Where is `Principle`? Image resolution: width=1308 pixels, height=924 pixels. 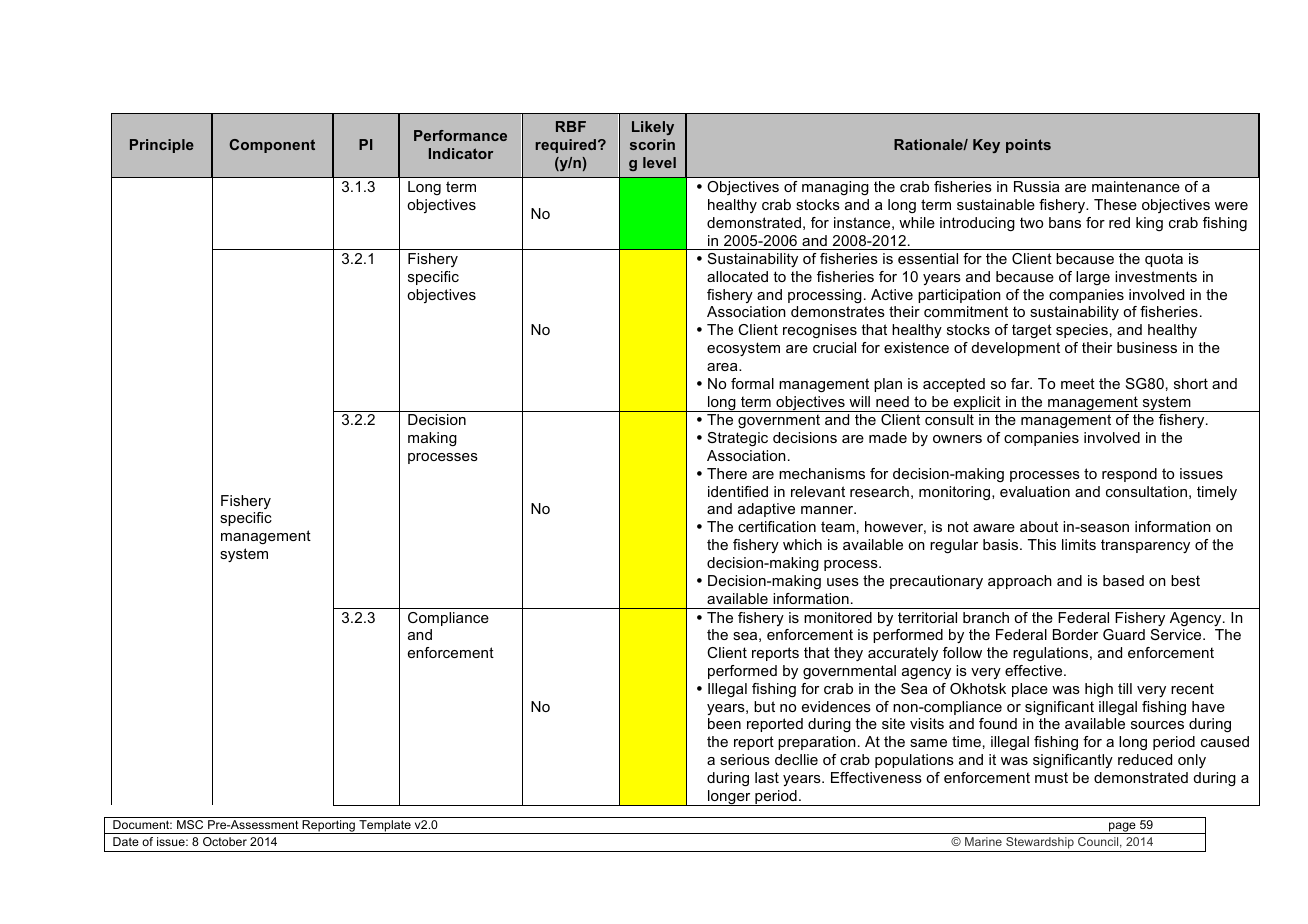 Principle is located at coordinates (162, 146).
